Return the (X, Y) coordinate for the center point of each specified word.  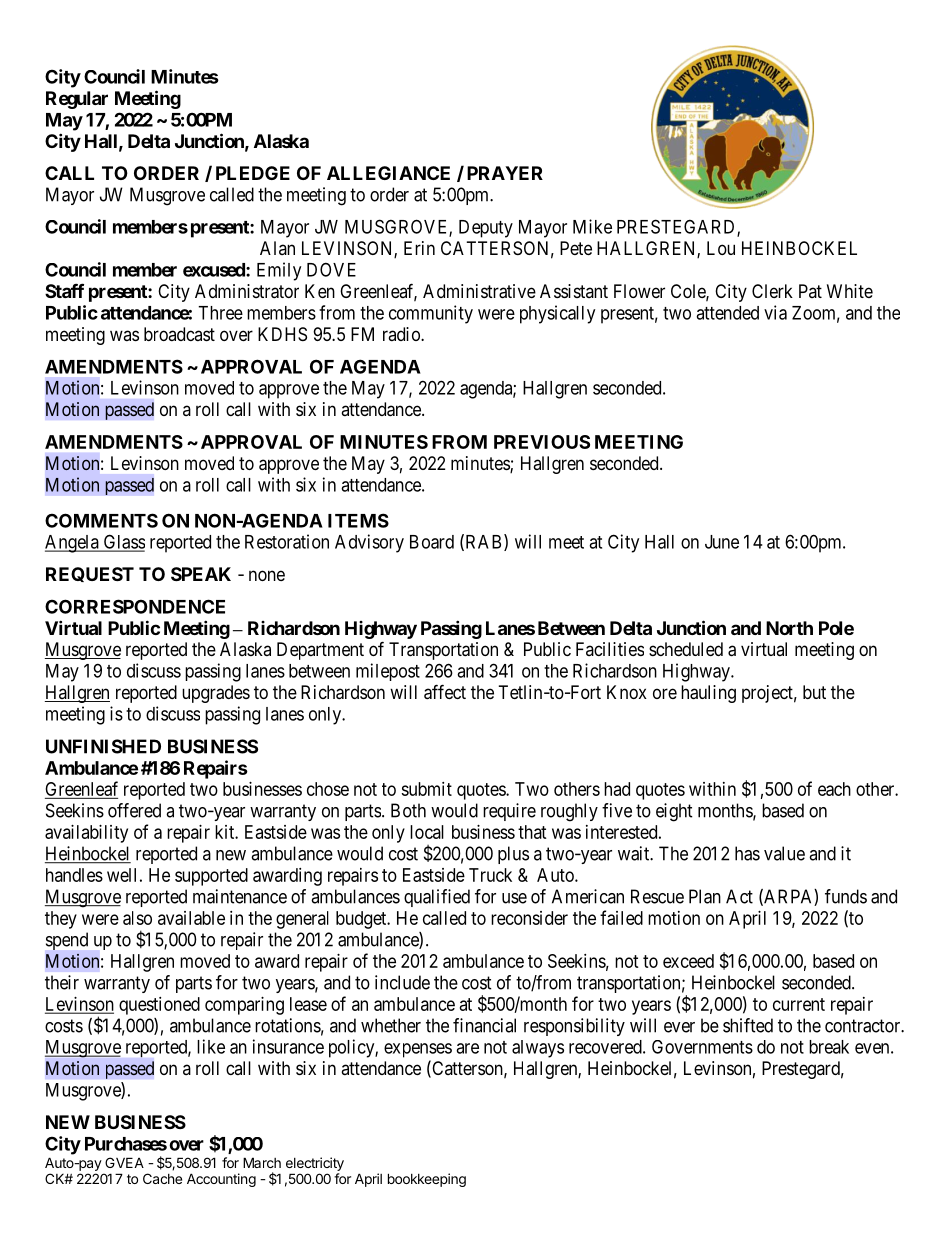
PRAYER (505, 173)
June (722, 542)
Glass (123, 542)
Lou (721, 248)
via (775, 312)
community (431, 314)
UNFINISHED (103, 746)
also (137, 918)
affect (445, 692)
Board (432, 542)
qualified (437, 898)
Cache (162, 1178)
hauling (708, 694)
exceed (688, 961)
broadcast (179, 334)
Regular (77, 100)
